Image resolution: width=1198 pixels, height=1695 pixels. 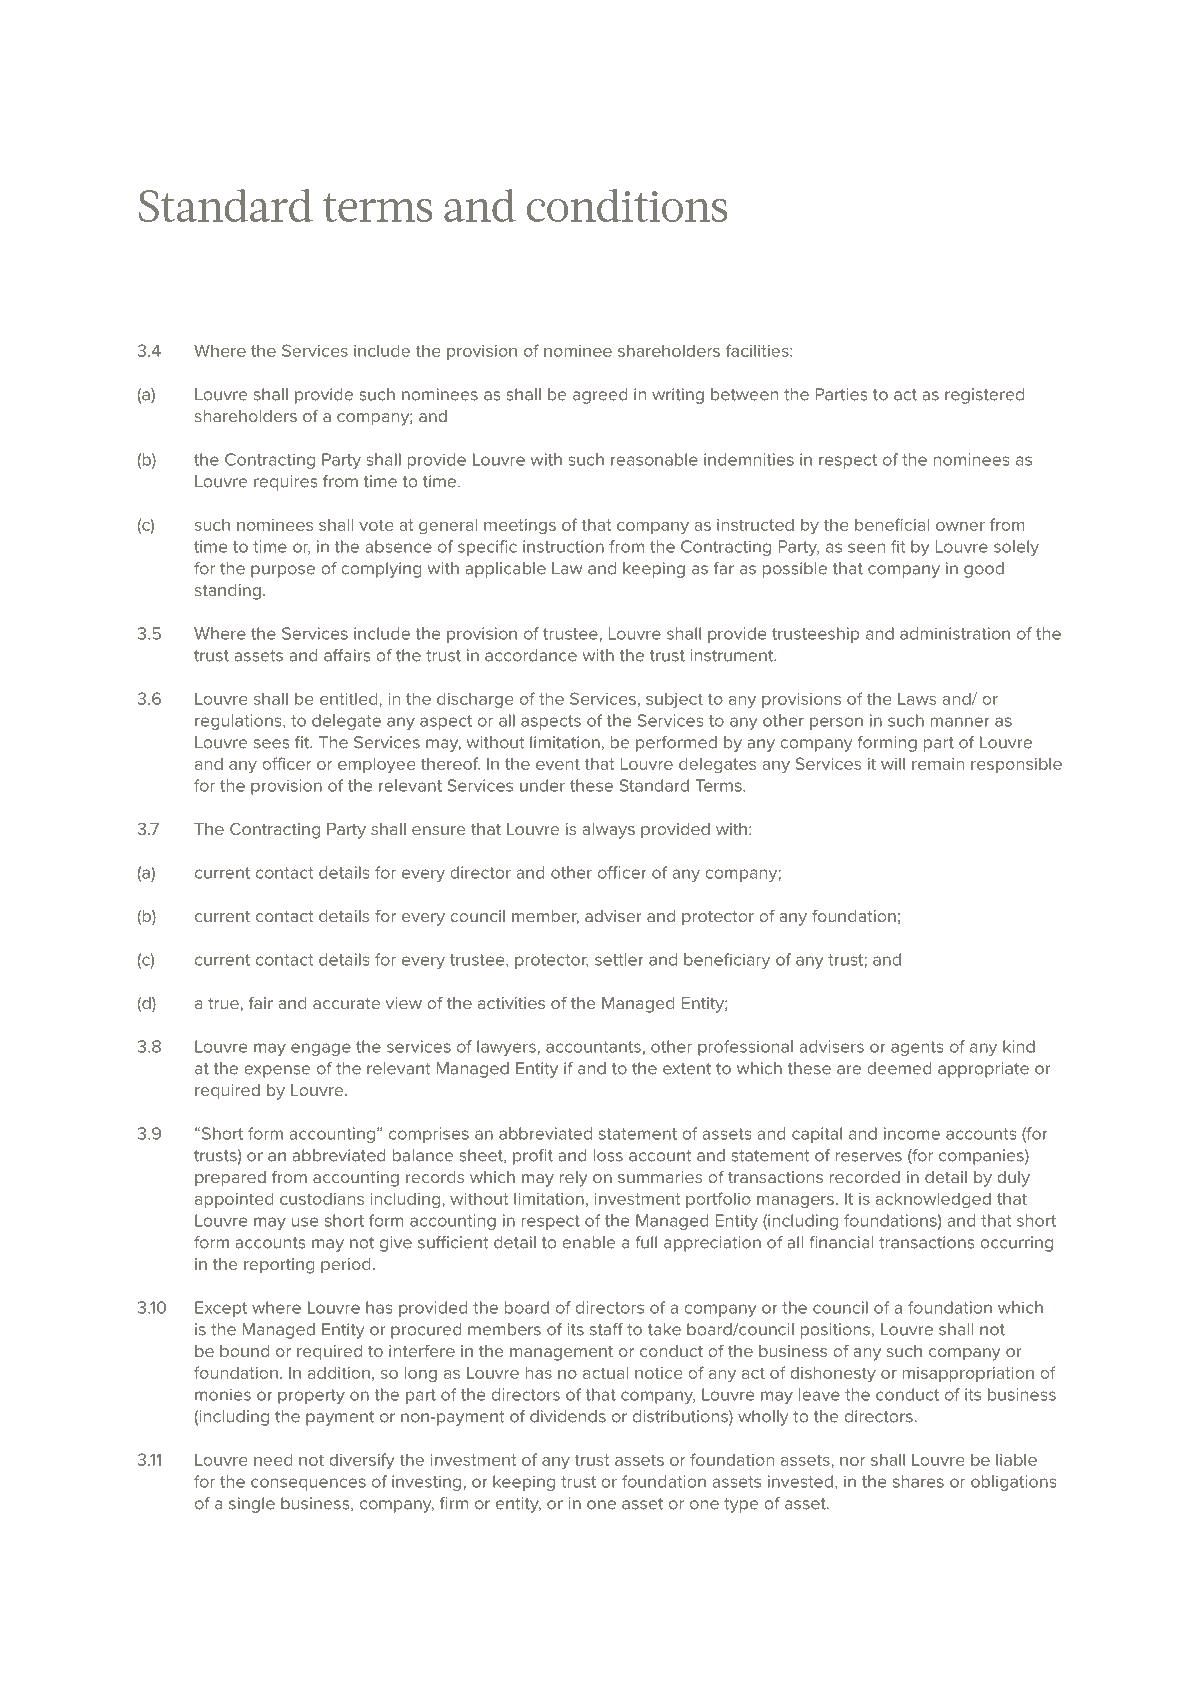 What do you see at coordinates (984, 396) in the image?
I see `registered` at bounding box center [984, 396].
